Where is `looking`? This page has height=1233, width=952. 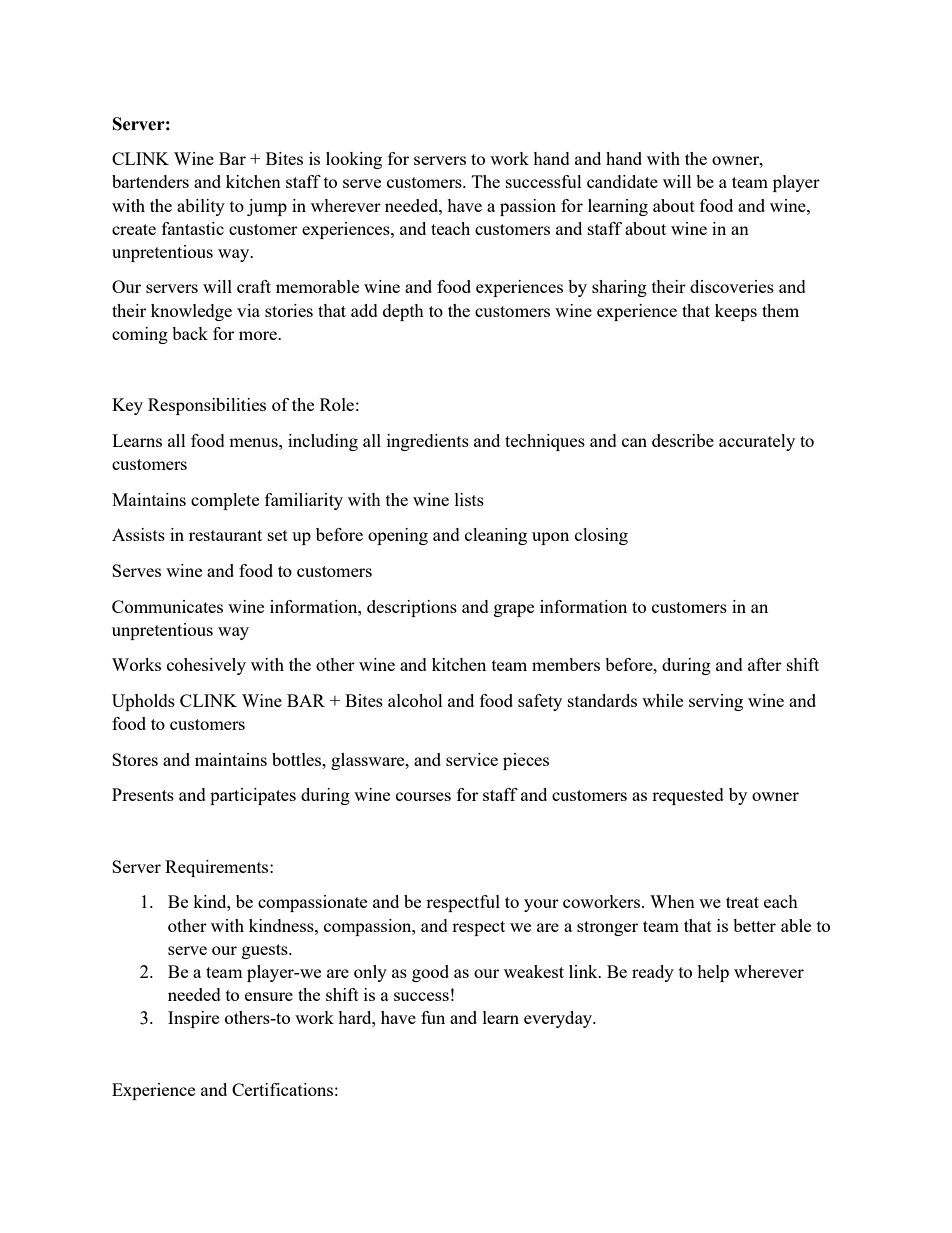 looking is located at coordinates (354, 160).
